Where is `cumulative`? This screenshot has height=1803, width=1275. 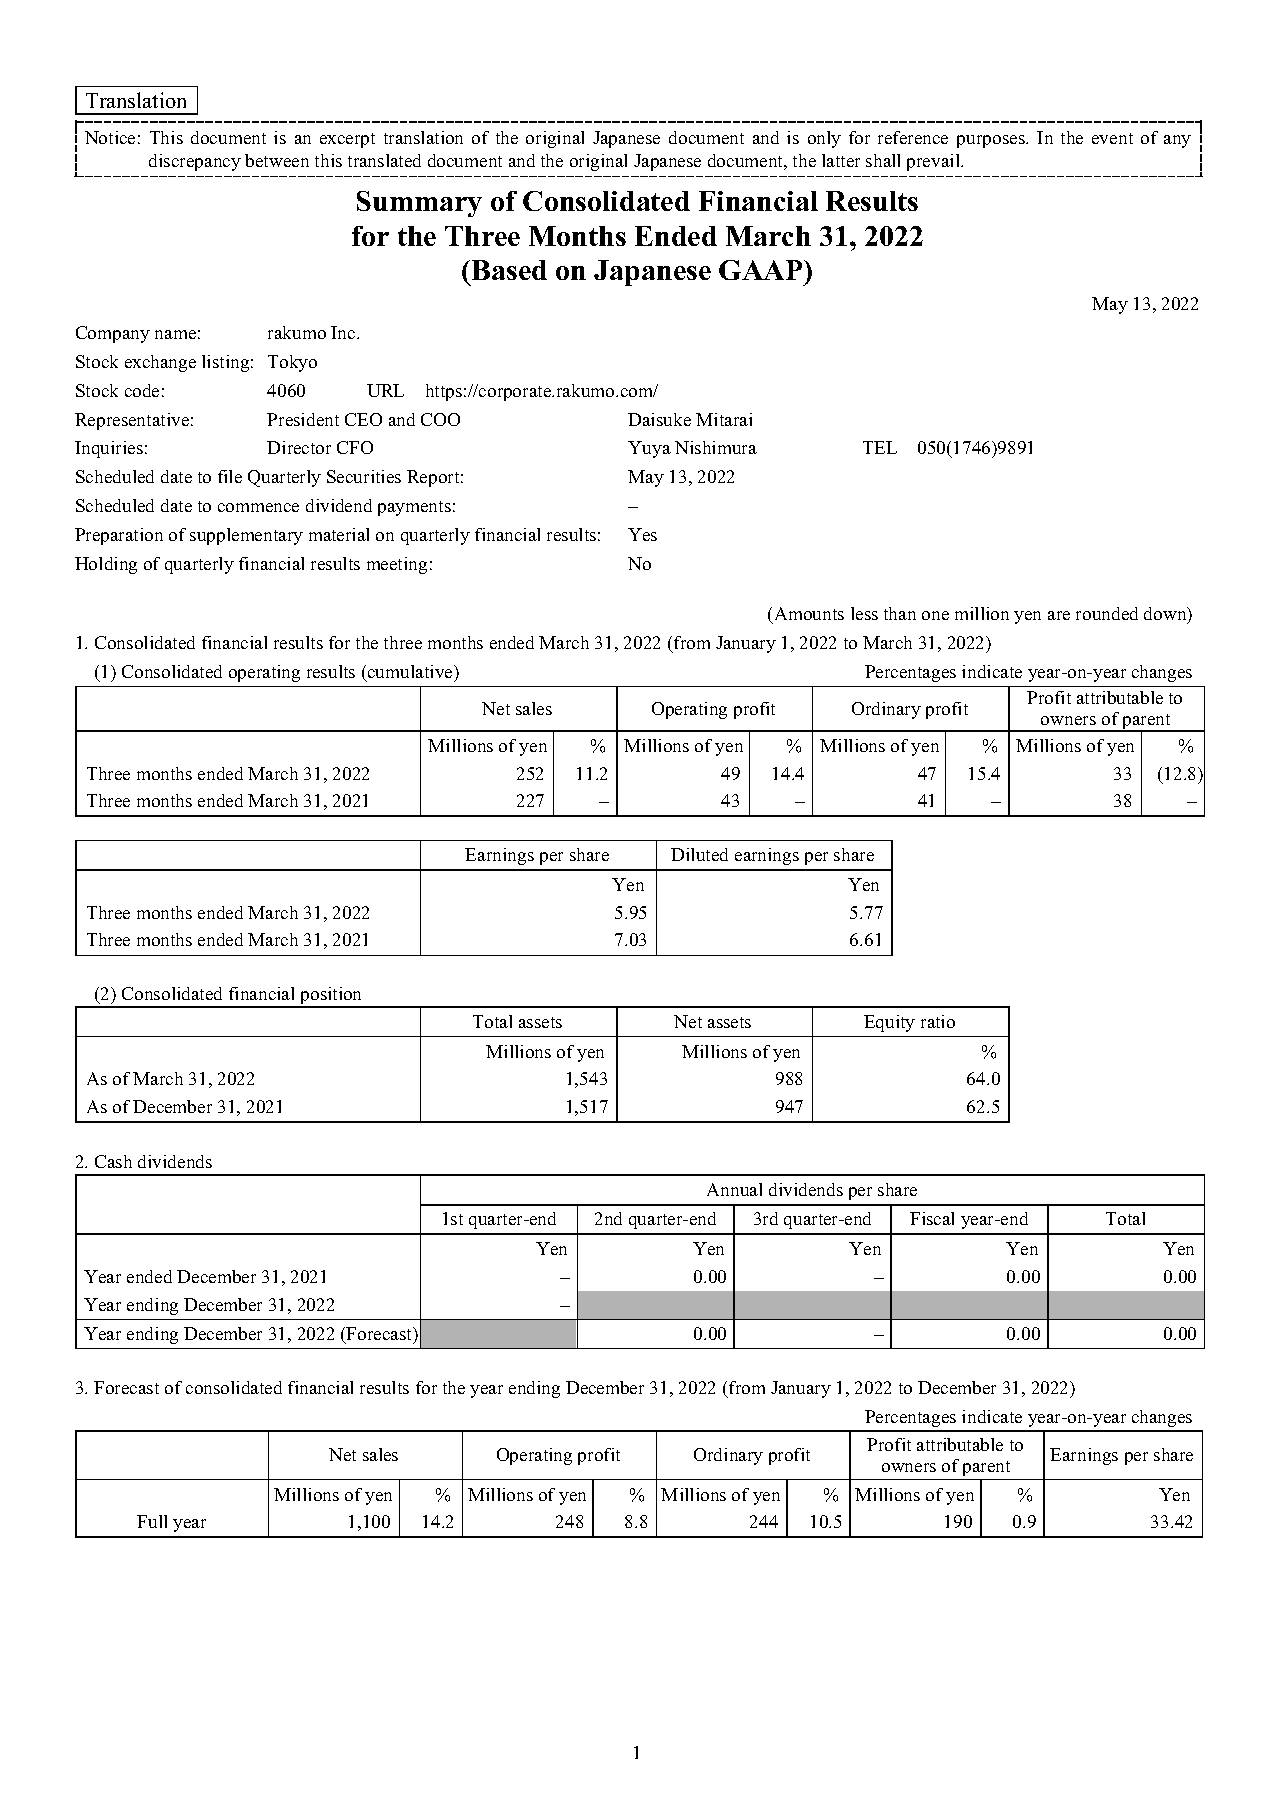
cumulative is located at coordinates (411, 671).
